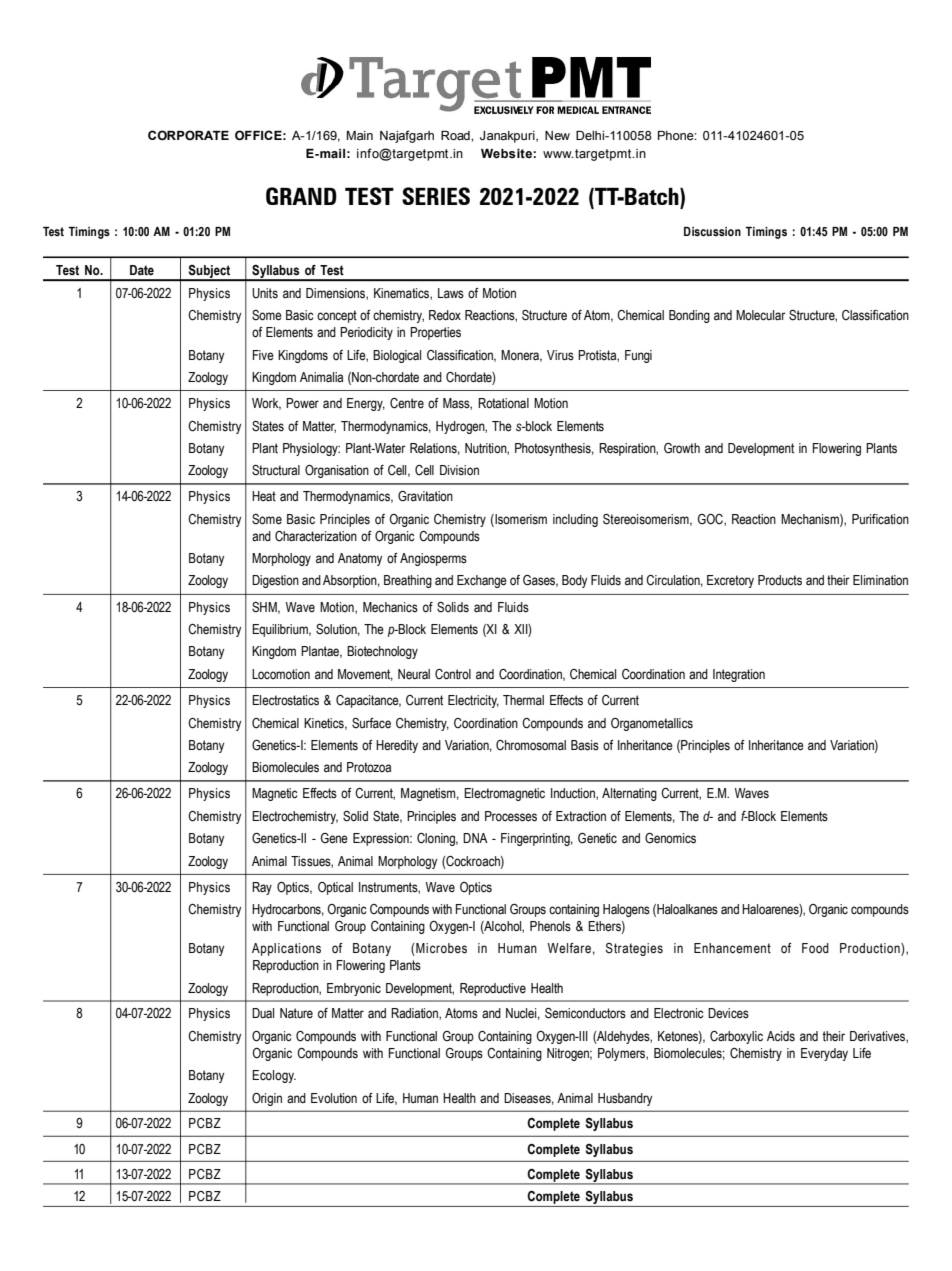  What do you see at coordinates (369, 767) in the image?
I see `Protozoa` at bounding box center [369, 767].
